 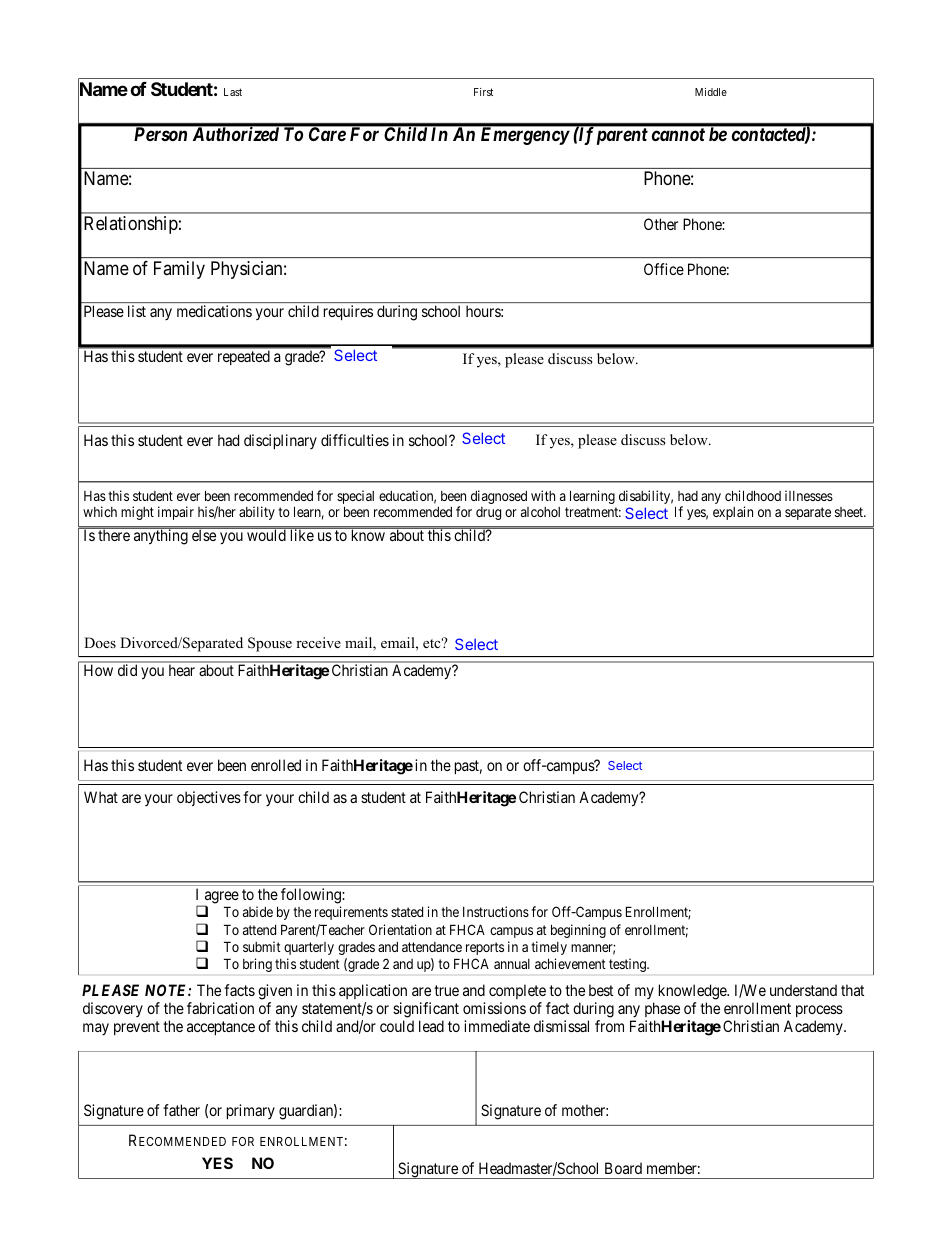 I want to click on impair, so click(x=176, y=513).
